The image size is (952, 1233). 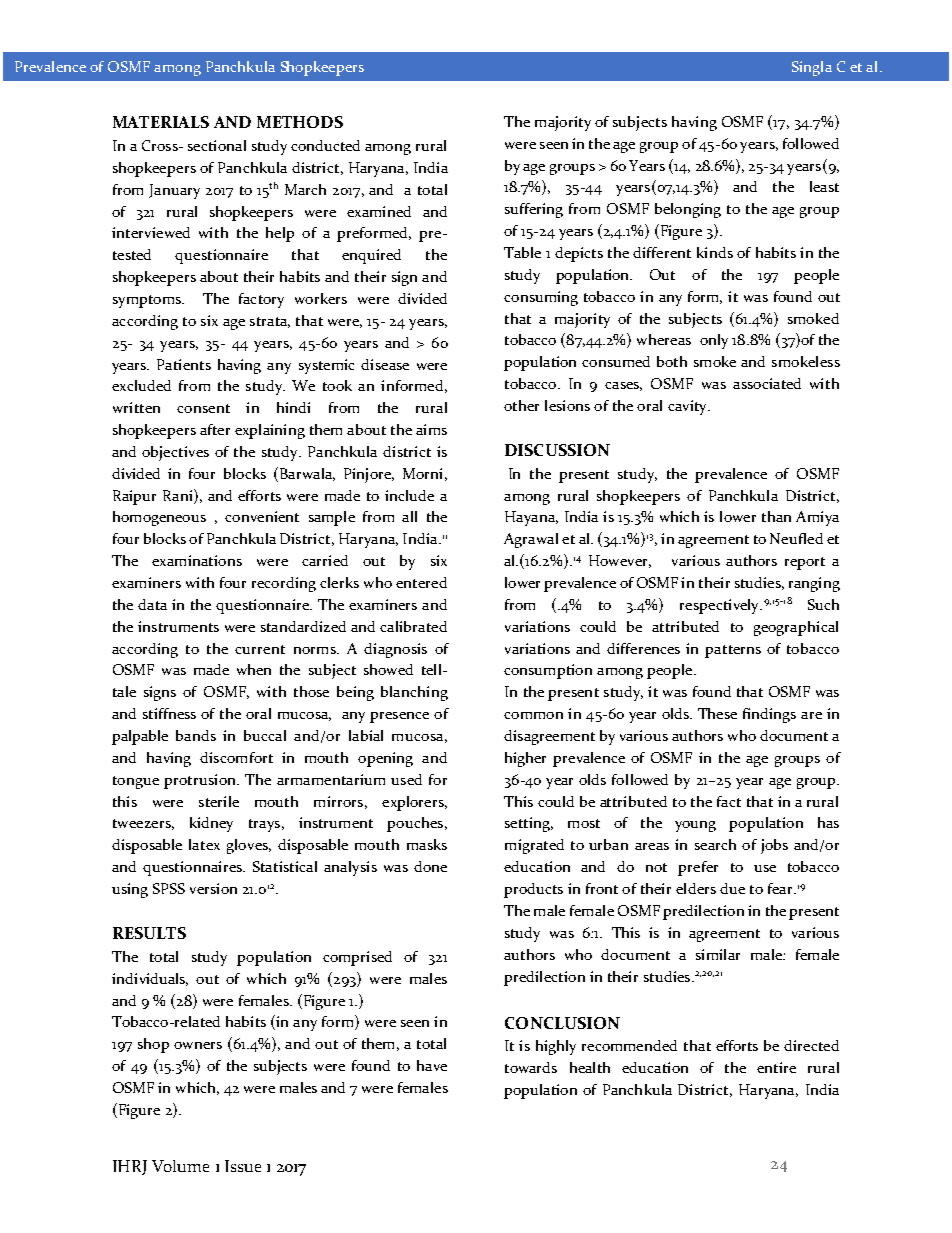 What do you see at coordinates (776, 516) in the screenshot?
I see `than` at bounding box center [776, 516].
